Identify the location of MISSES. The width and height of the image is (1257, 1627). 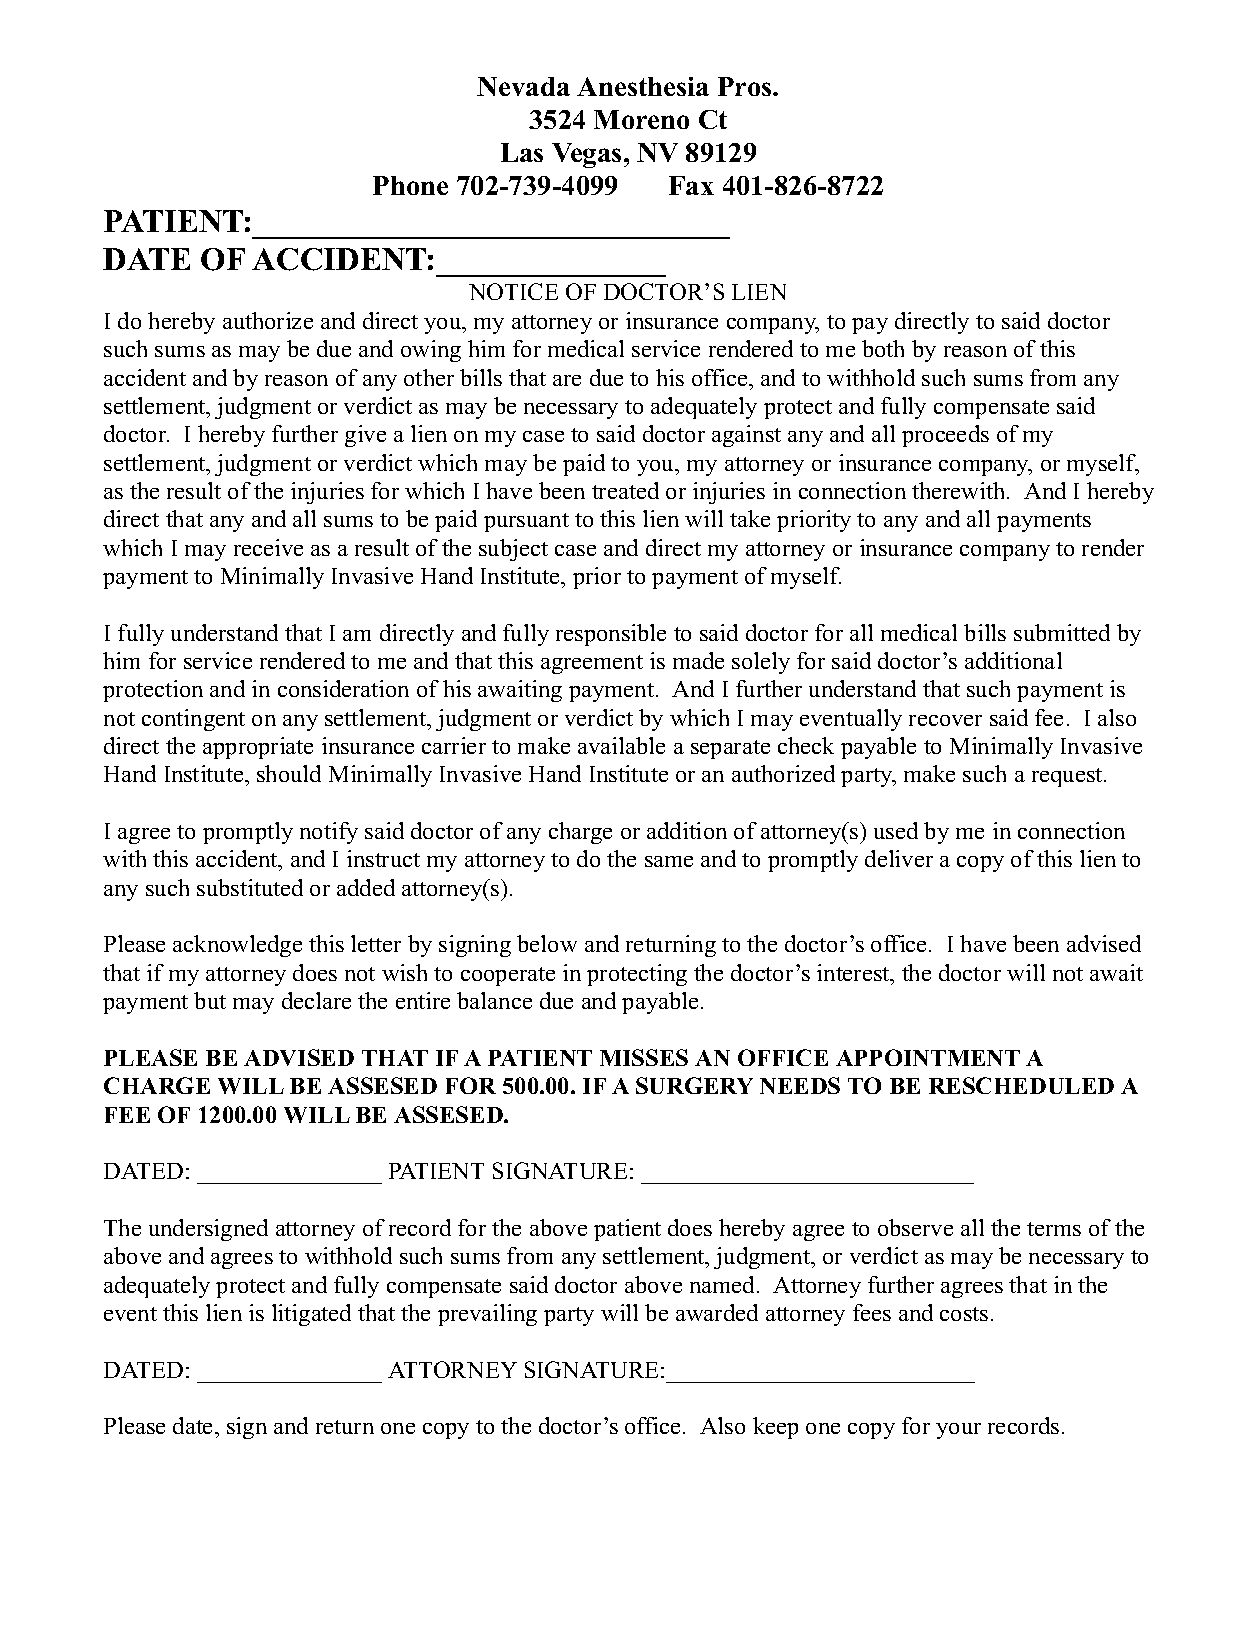
(644, 1057).
